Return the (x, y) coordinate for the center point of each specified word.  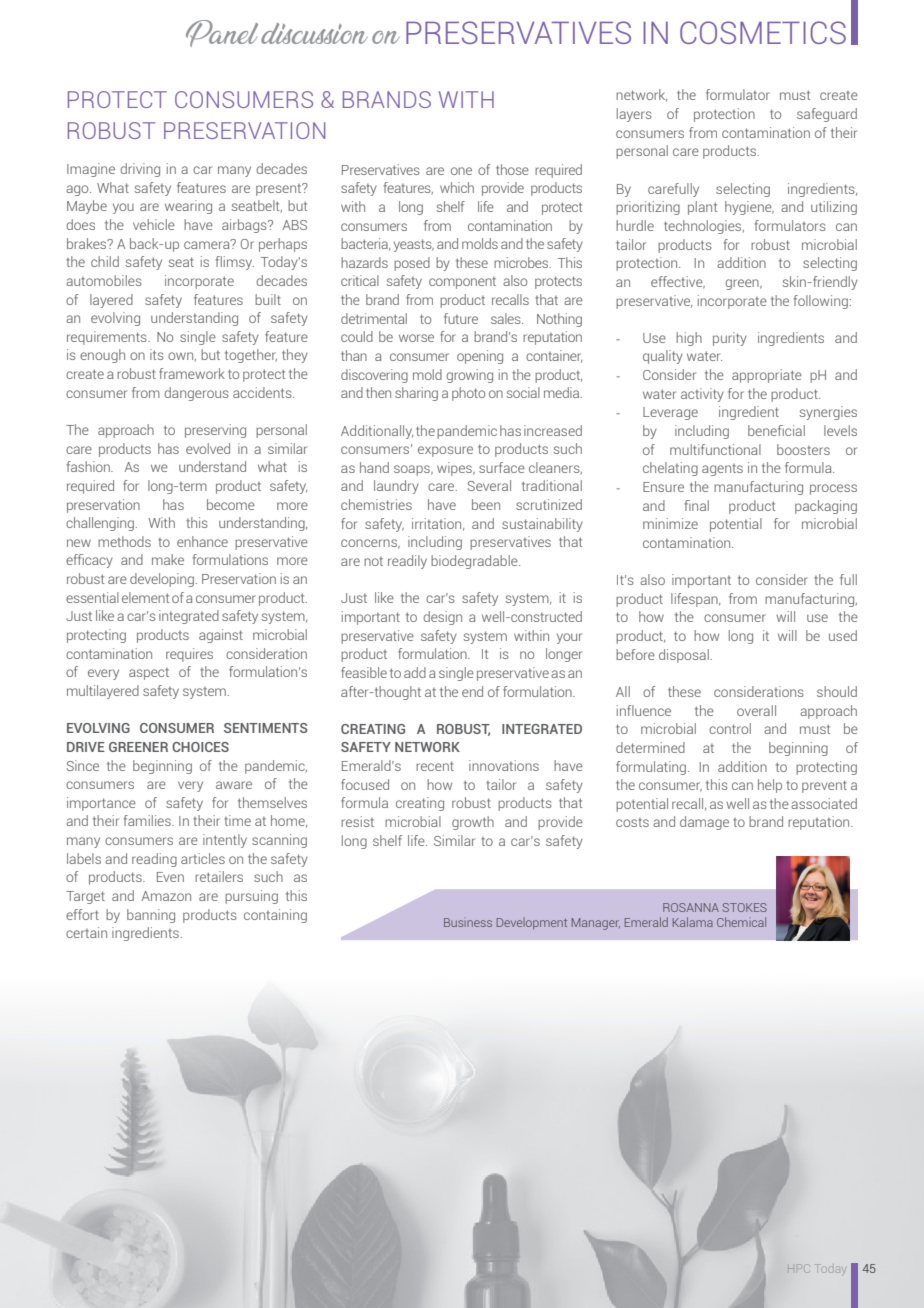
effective (678, 282)
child (105, 261)
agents (722, 470)
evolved (208, 448)
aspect (149, 674)
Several (489, 485)
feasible (364, 672)
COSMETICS (763, 32)
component (462, 283)
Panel (222, 33)
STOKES (745, 907)
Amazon (166, 896)
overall (756, 710)
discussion (314, 33)
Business (468, 922)
